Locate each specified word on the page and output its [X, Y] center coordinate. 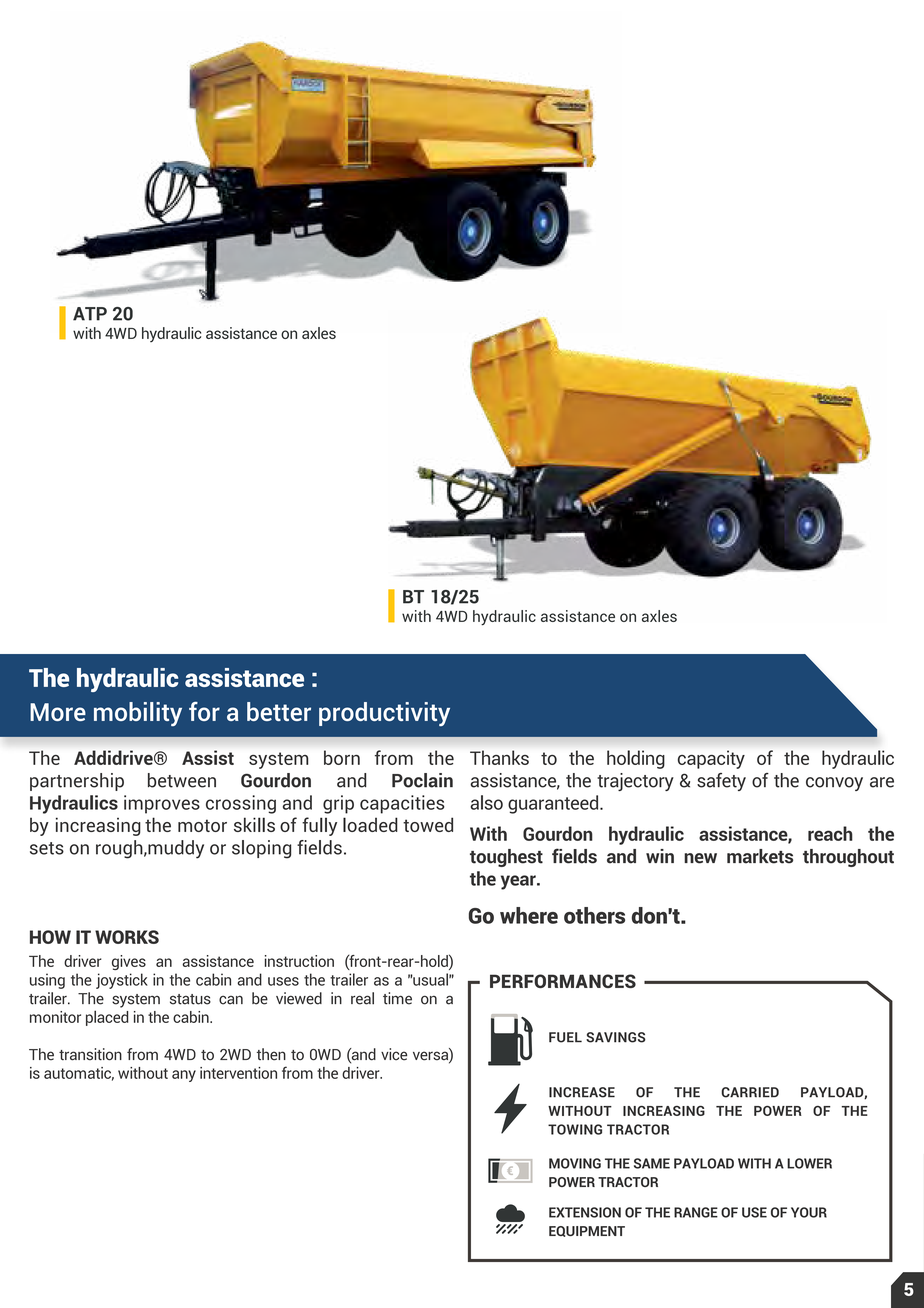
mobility [138, 714]
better [279, 711]
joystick [122, 981]
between [182, 780]
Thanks [499, 757]
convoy [834, 784]
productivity [384, 714]
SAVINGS [616, 1037]
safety [721, 782]
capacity [711, 759]
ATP [90, 314]
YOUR [809, 1212]
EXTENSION [585, 1212]
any [184, 1076]
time [397, 998]
